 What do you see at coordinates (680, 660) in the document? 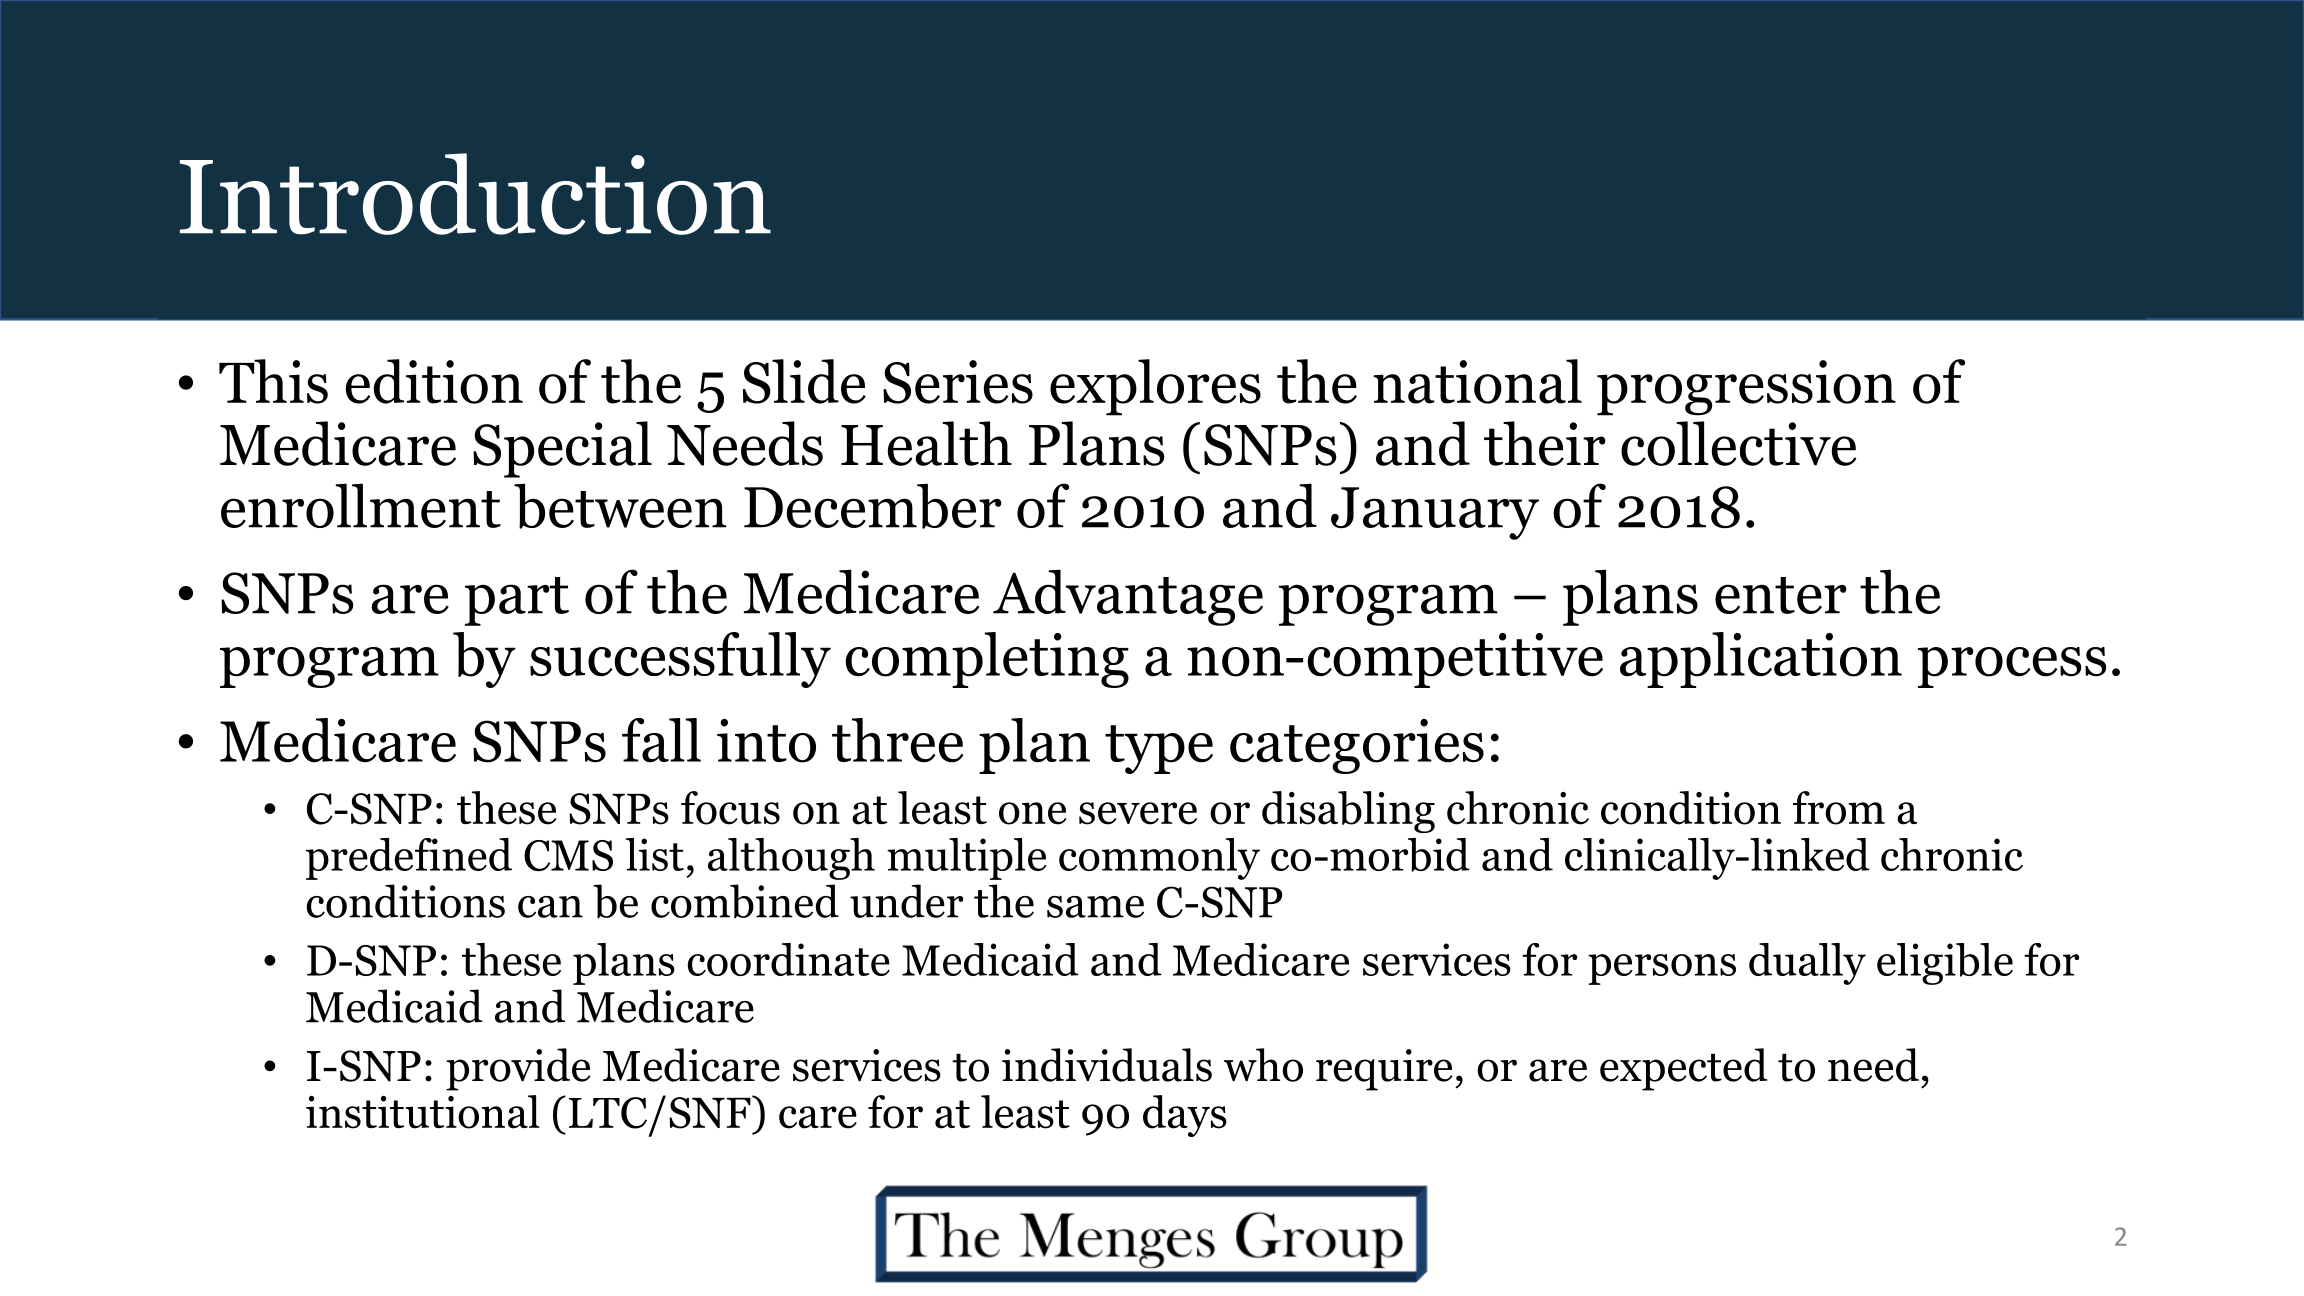
I see `successfully` at bounding box center [680, 660].
